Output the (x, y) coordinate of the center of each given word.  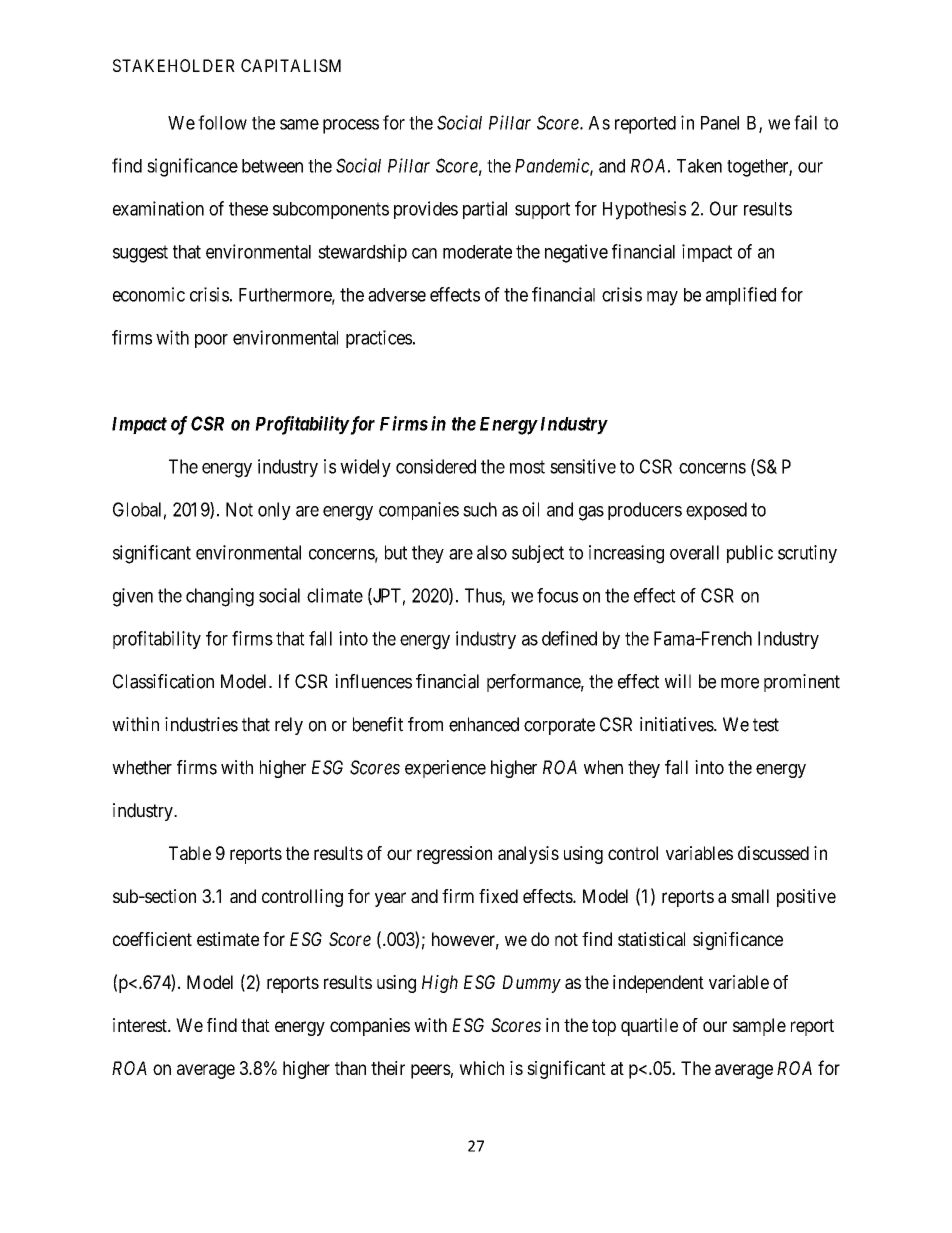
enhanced (484, 724)
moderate (477, 252)
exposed (716, 511)
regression (454, 855)
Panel (720, 123)
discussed (773, 853)
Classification (163, 681)
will (678, 681)
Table (190, 853)
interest (141, 1025)
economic (149, 294)
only (274, 511)
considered (436, 466)
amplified (741, 296)
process (351, 126)
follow (222, 122)
